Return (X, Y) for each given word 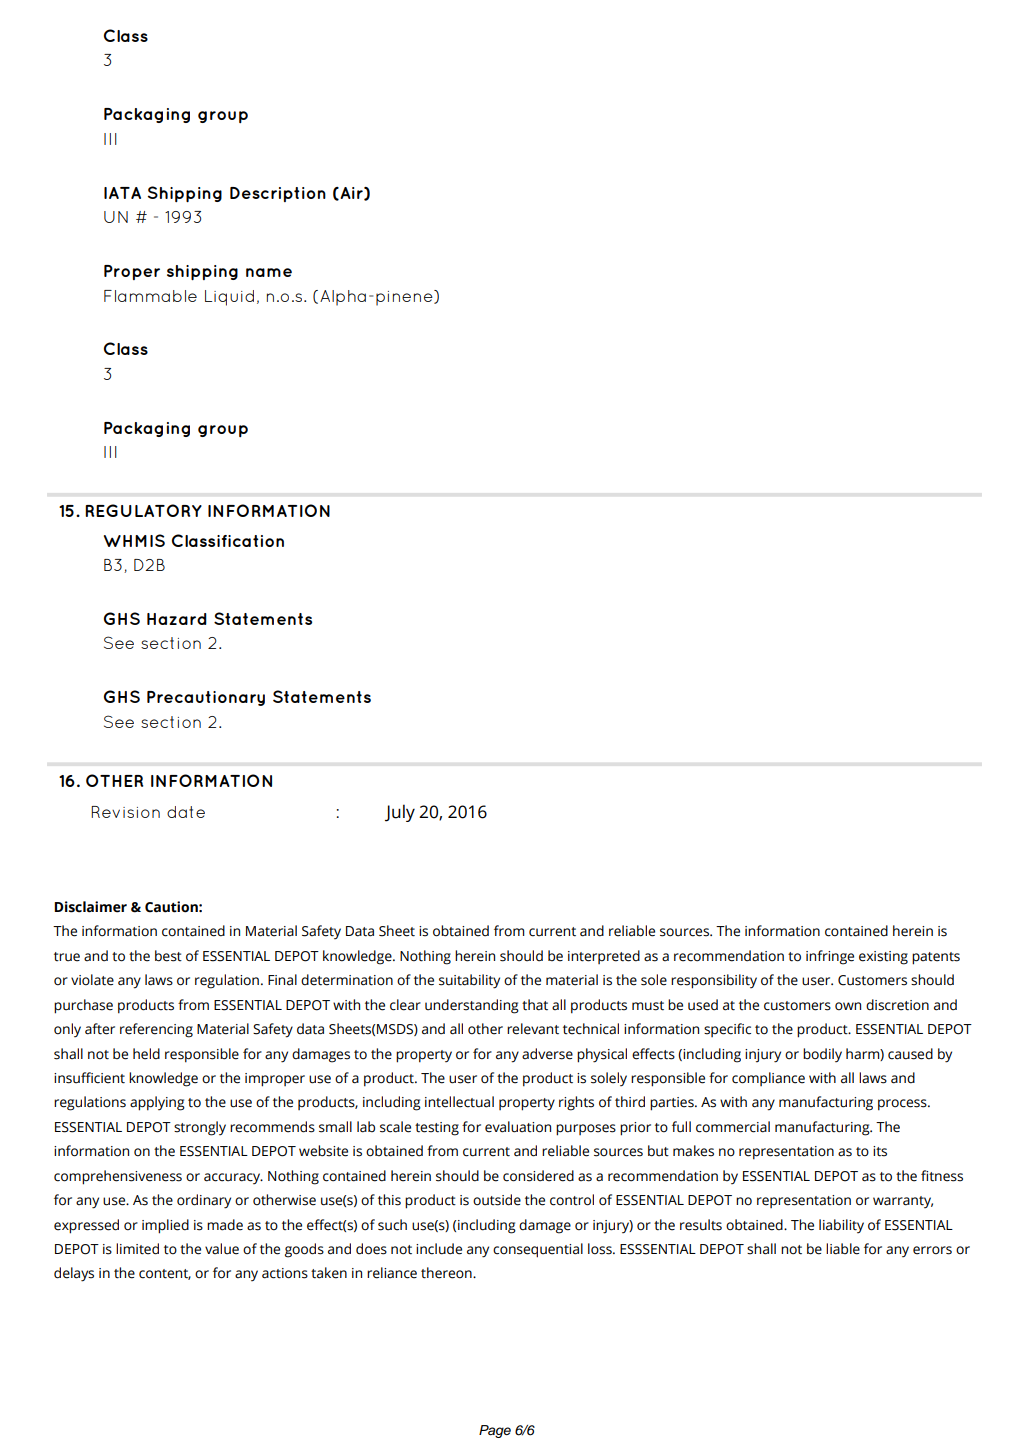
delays (74, 1274)
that (535, 1005)
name (269, 272)
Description (278, 194)
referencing (156, 1030)
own (848, 1006)
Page (495, 1431)
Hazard (177, 619)
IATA (122, 193)
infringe (830, 957)
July (400, 813)
